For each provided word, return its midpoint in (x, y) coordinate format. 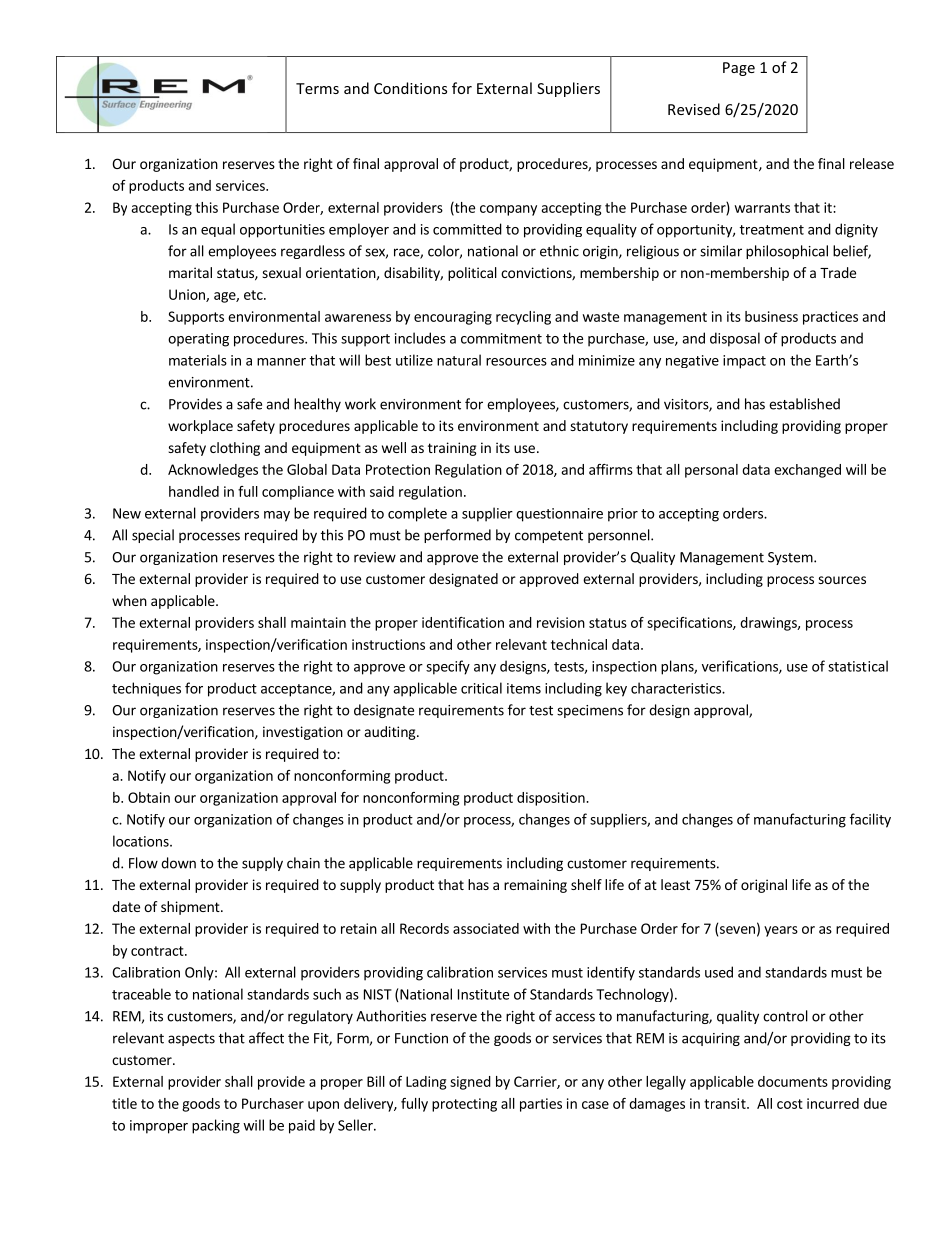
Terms (317, 88)
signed (470, 1083)
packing (216, 1126)
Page (739, 69)
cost (790, 1104)
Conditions (410, 88)
